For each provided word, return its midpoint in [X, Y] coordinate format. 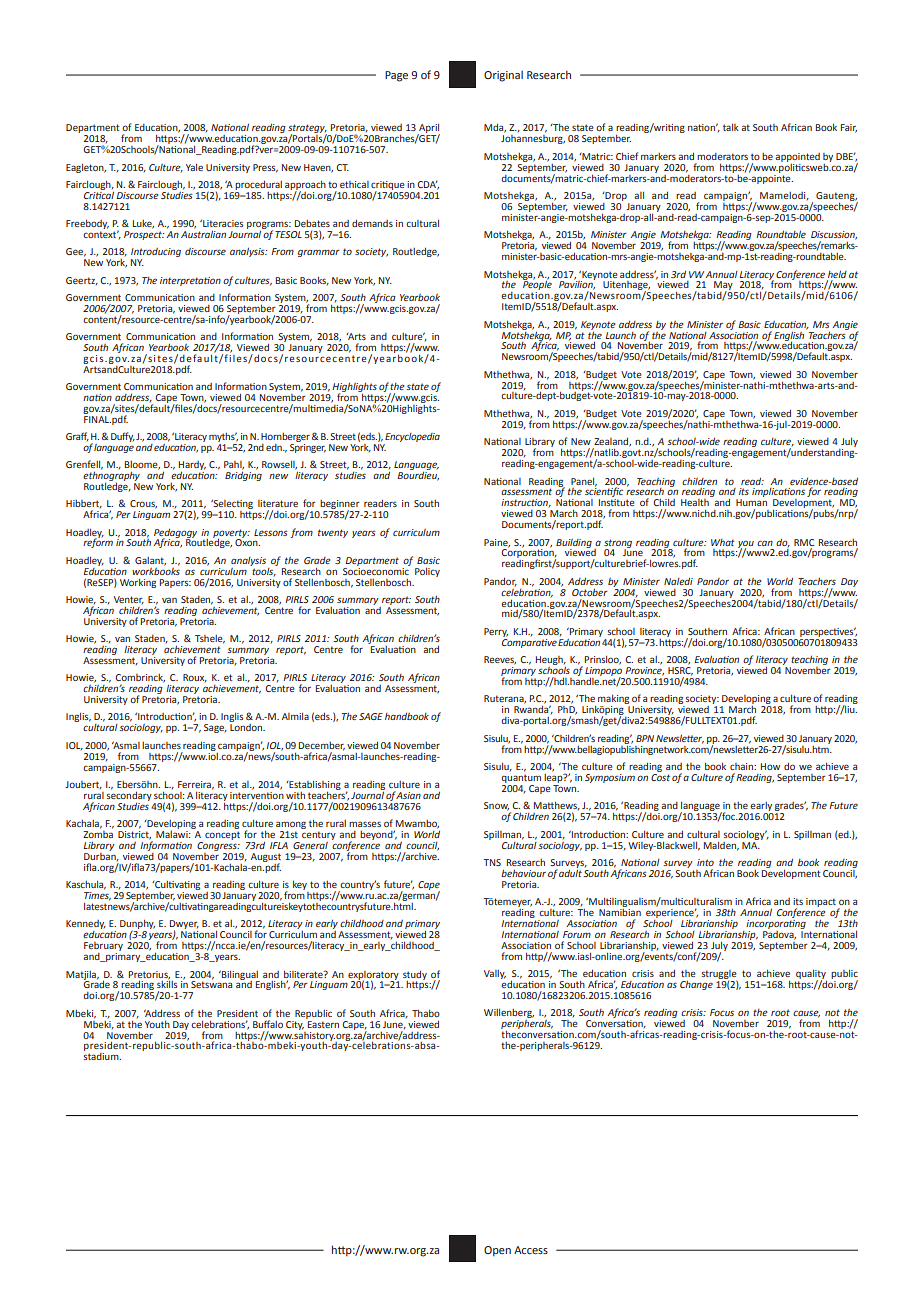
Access [531, 1250]
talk [731, 127]
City [295, 1025]
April [428, 129]
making [614, 700]
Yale [194, 167]
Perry [496, 632]
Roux [195, 678]
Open [497, 1251]
